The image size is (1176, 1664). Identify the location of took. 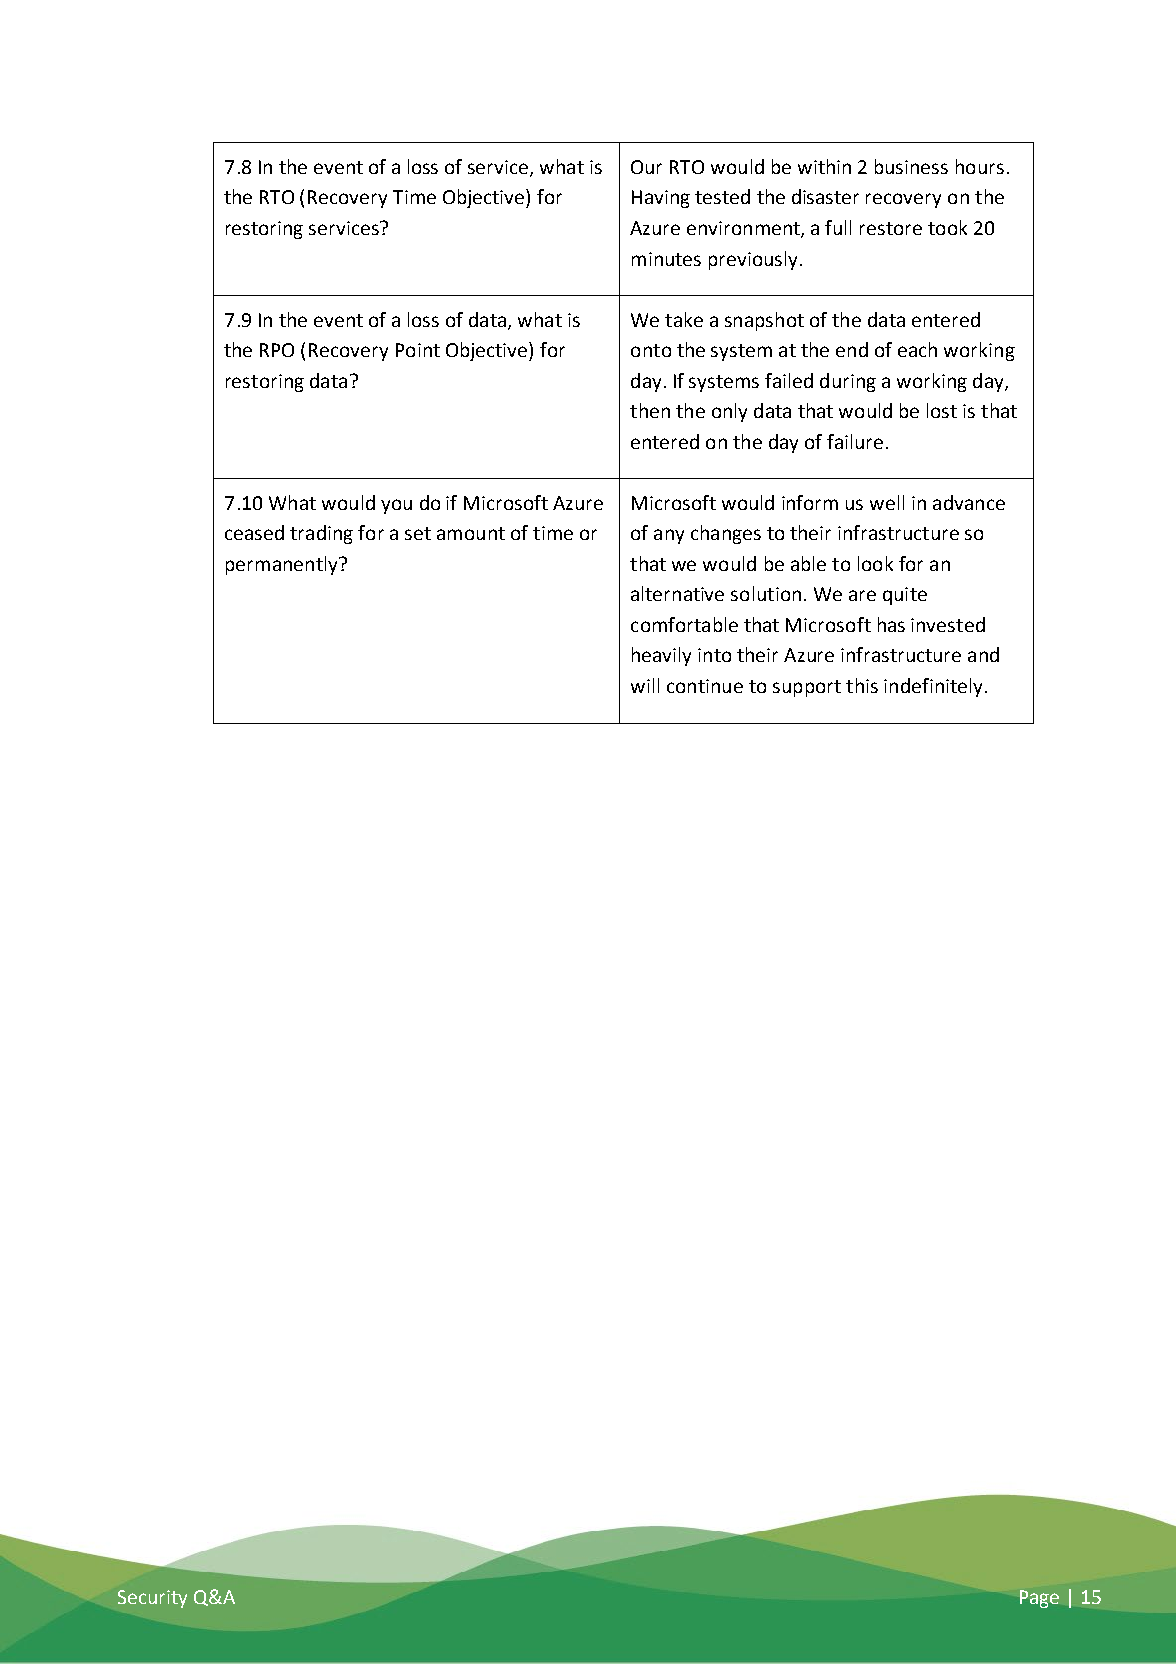
(947, 227).
